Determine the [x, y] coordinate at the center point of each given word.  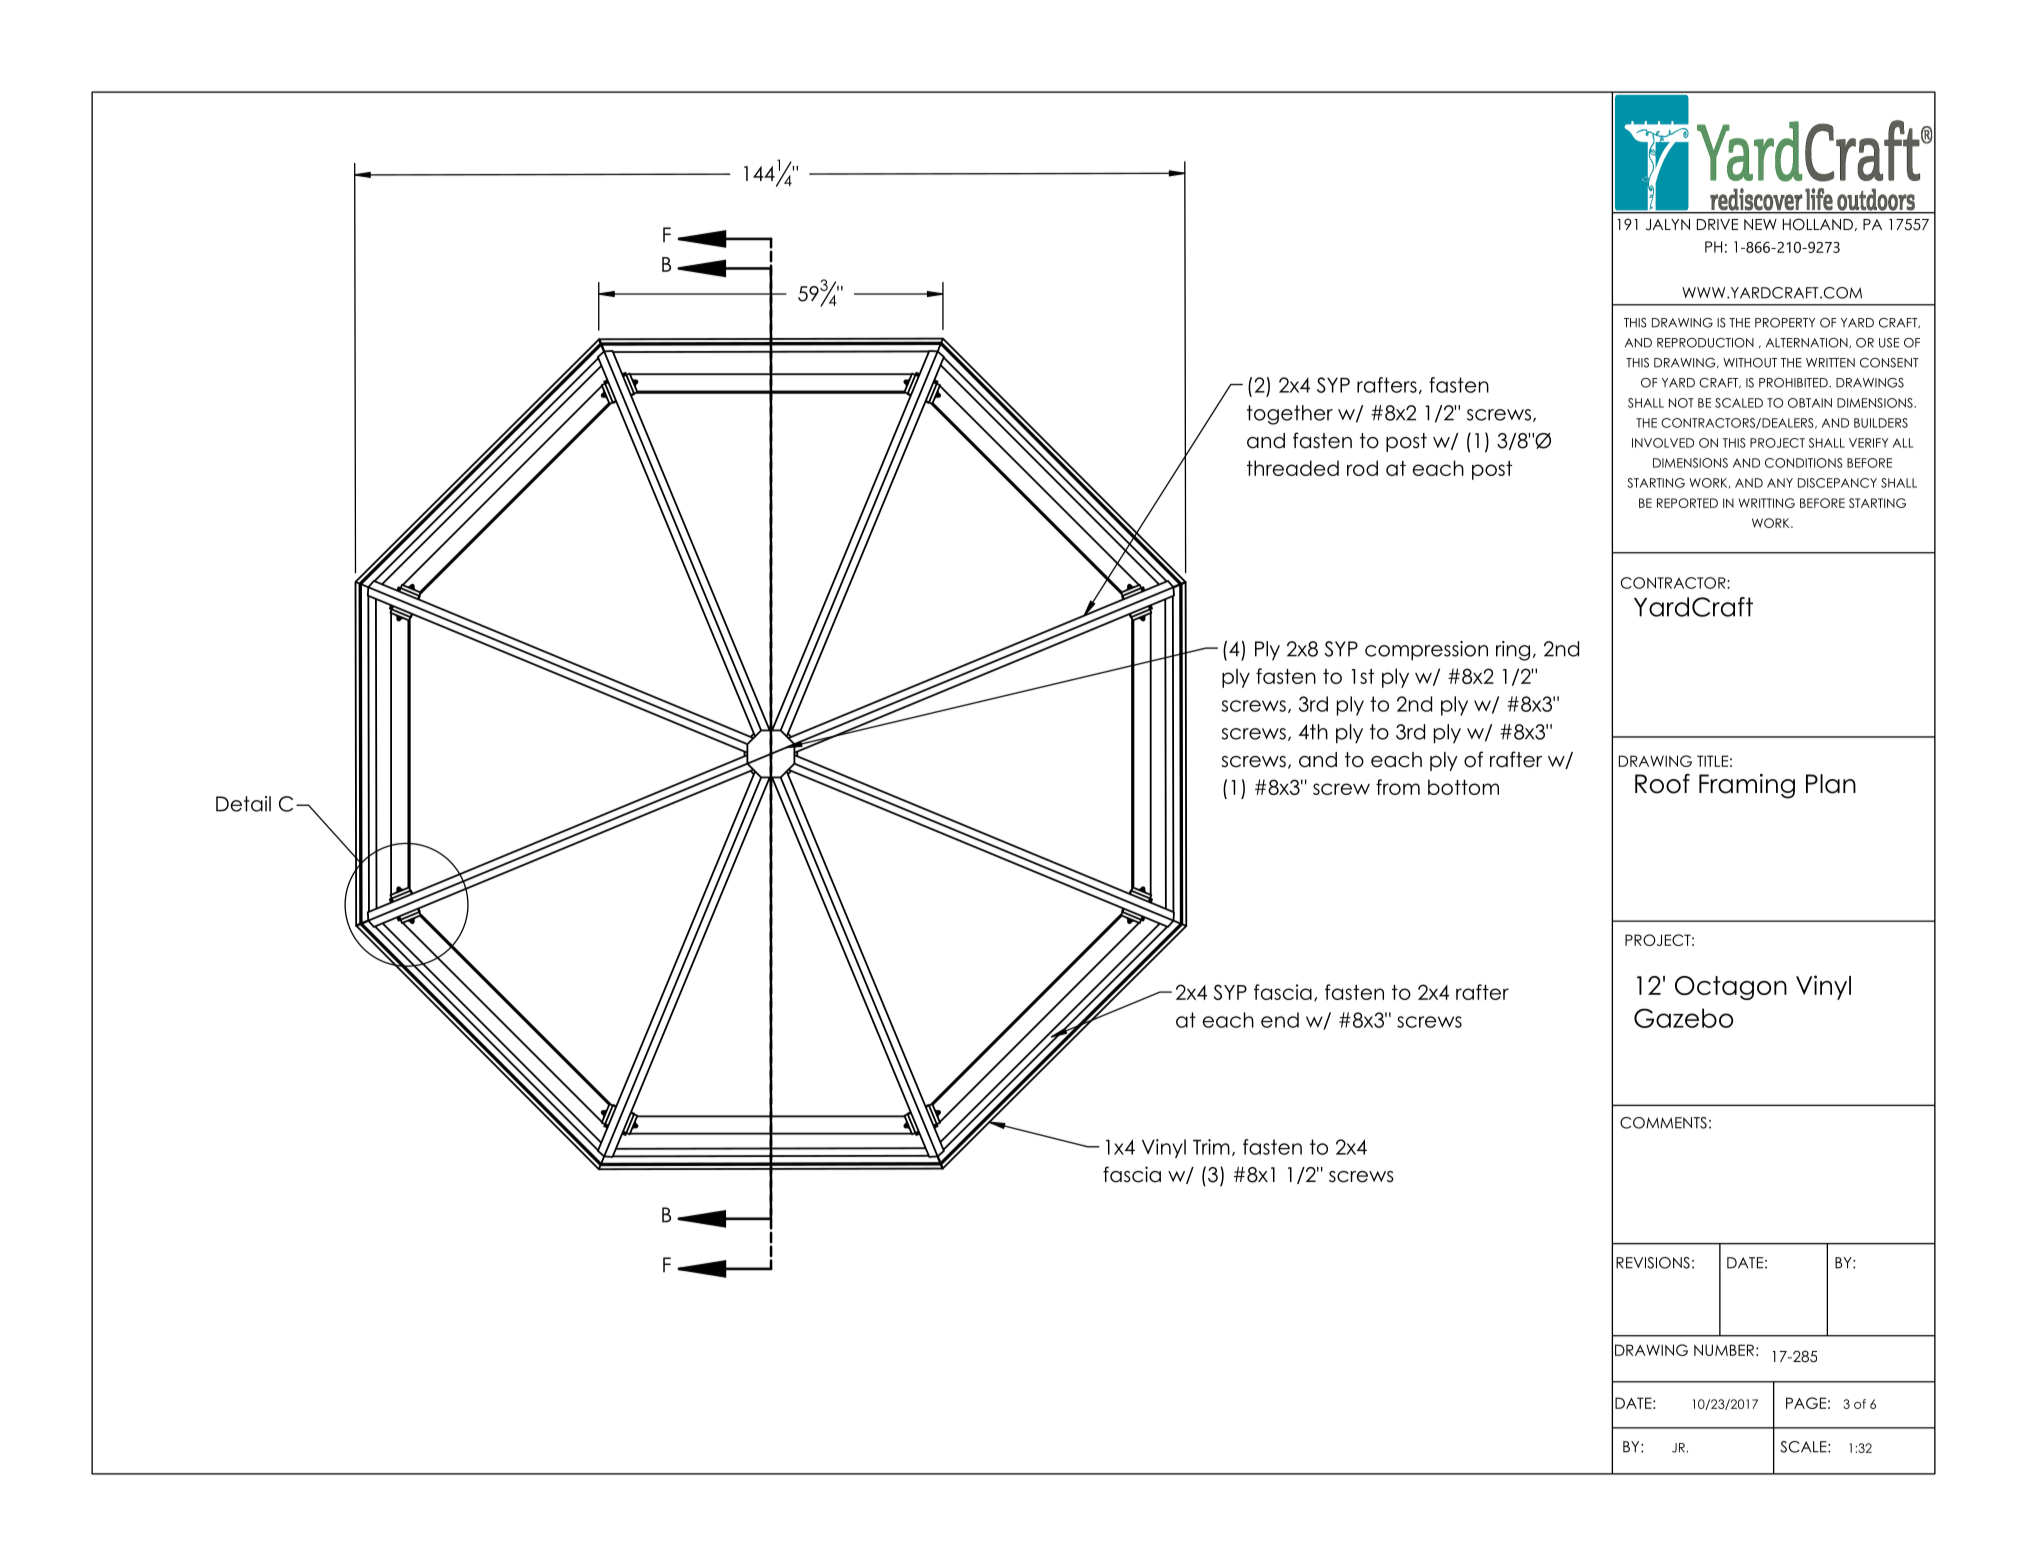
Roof [1662, 784]
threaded [1293, 468]
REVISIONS [1653, 1263]
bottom [1463, 787]
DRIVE [1717, 224]
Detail [243, 804]
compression [1426, 651]
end [1280, 1020]
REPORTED [1687, 503]
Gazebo [1683, 1018]
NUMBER [1724, 1350]
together [1290, 415]
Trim [1211, 1147]
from [1398, 787]
